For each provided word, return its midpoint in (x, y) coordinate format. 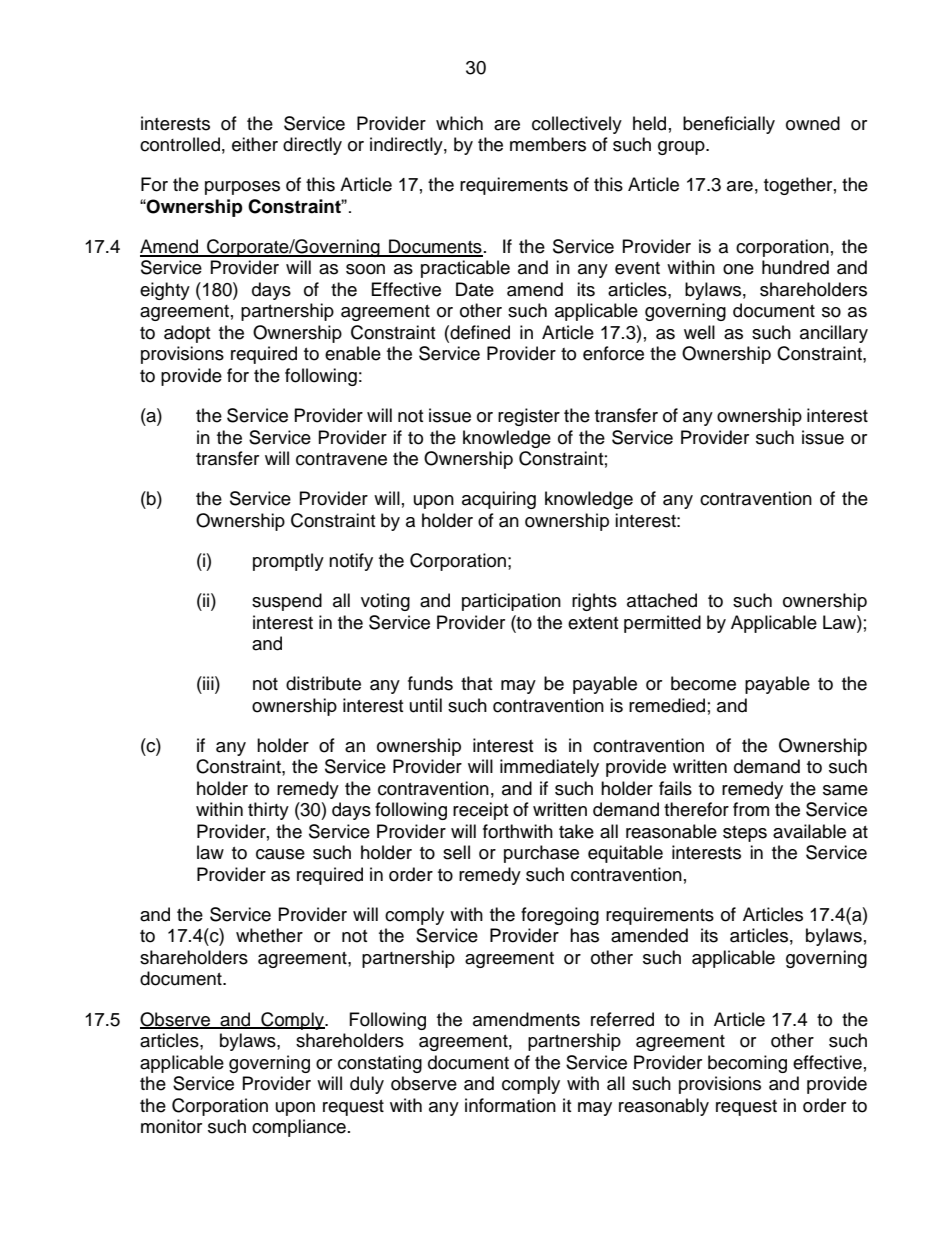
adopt (187, 334)
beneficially (729, 125)
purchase (541, 854)
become (703, 683)
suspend (287, 602)
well (699, 332)
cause (280, 854)
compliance (299, 1128)
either (255, 144)
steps (745, 834)
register (529, 417)
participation (511, 602)
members (548, 144)
